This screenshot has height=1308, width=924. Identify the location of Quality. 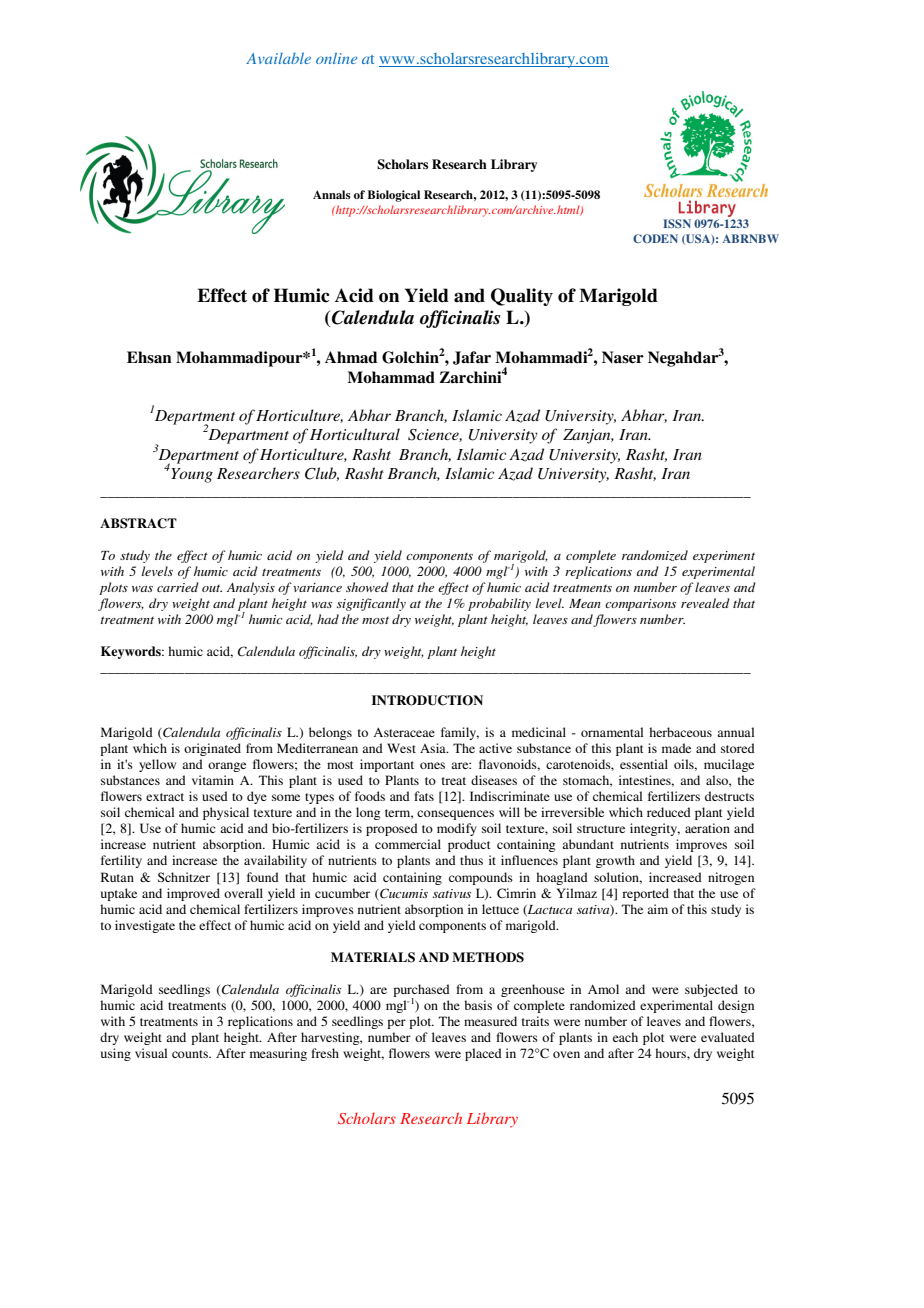
(522, 297).
